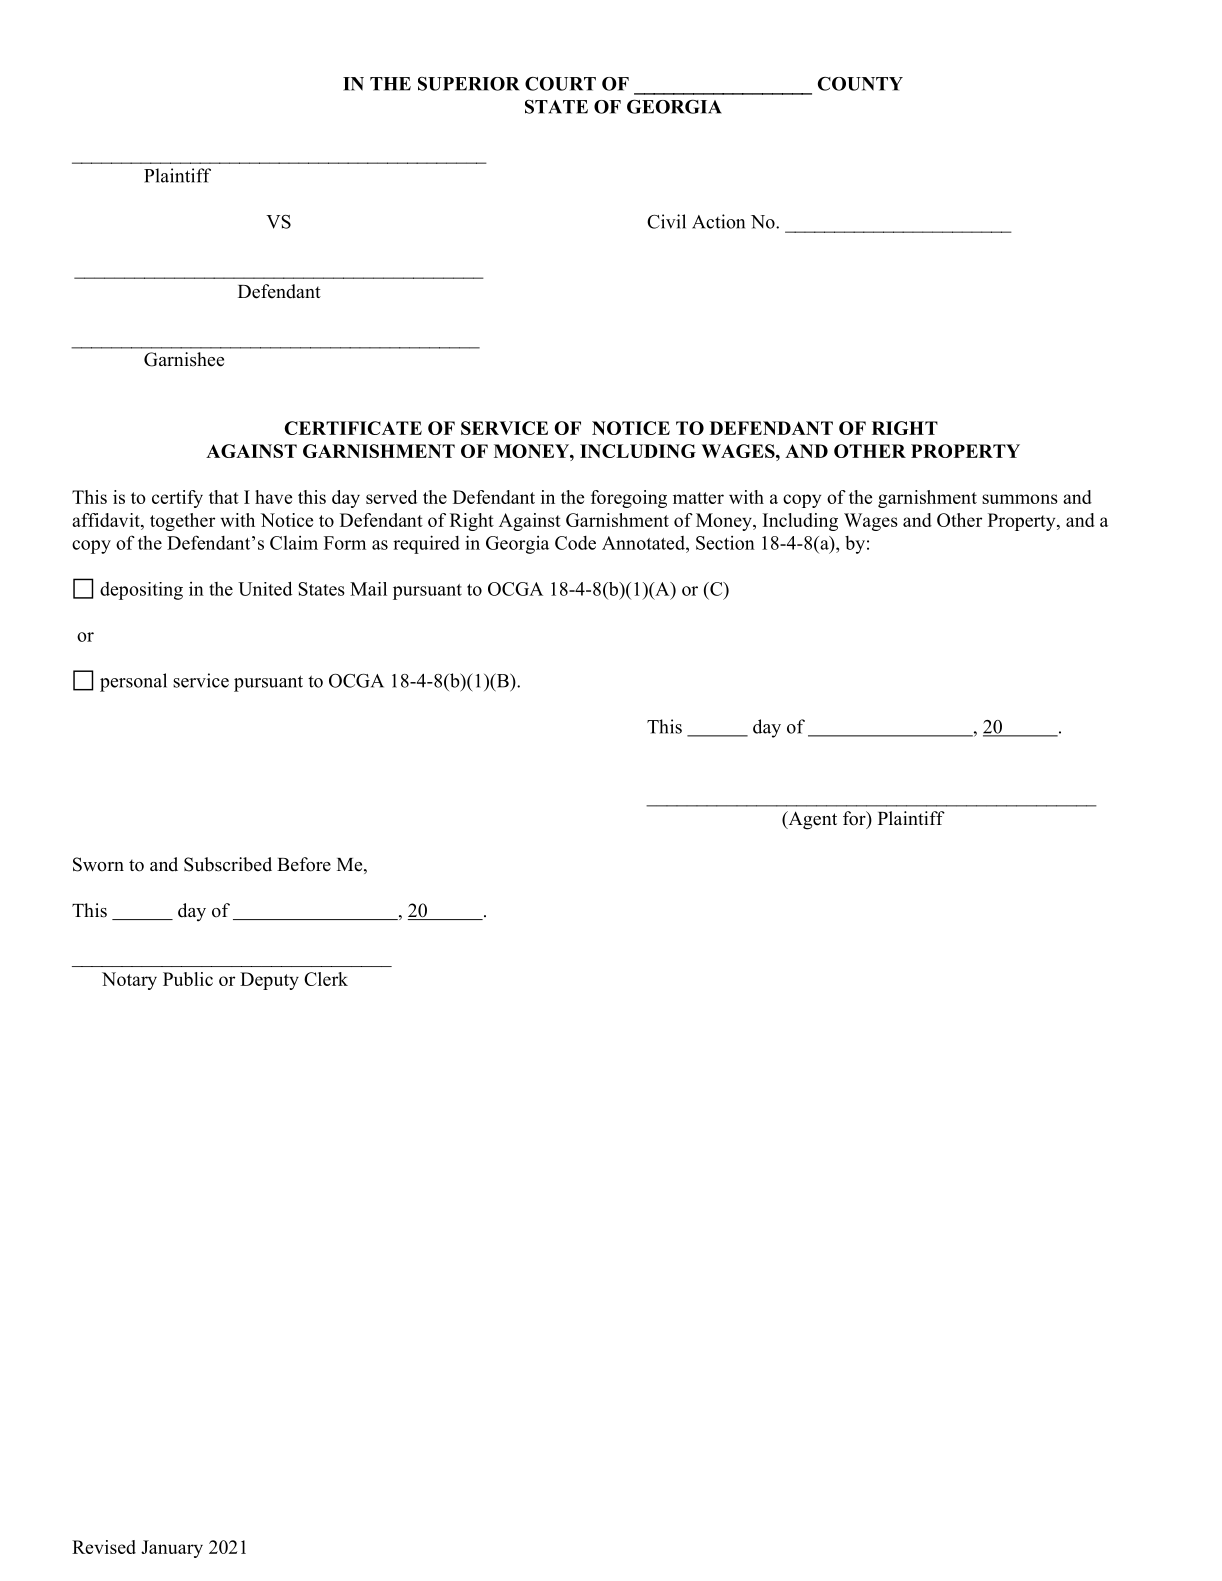 The width and height of the screenshot is (1222, 1581). Describe the element at coordinates (172, 1549) in the screenshot. I see `January` at that location.
